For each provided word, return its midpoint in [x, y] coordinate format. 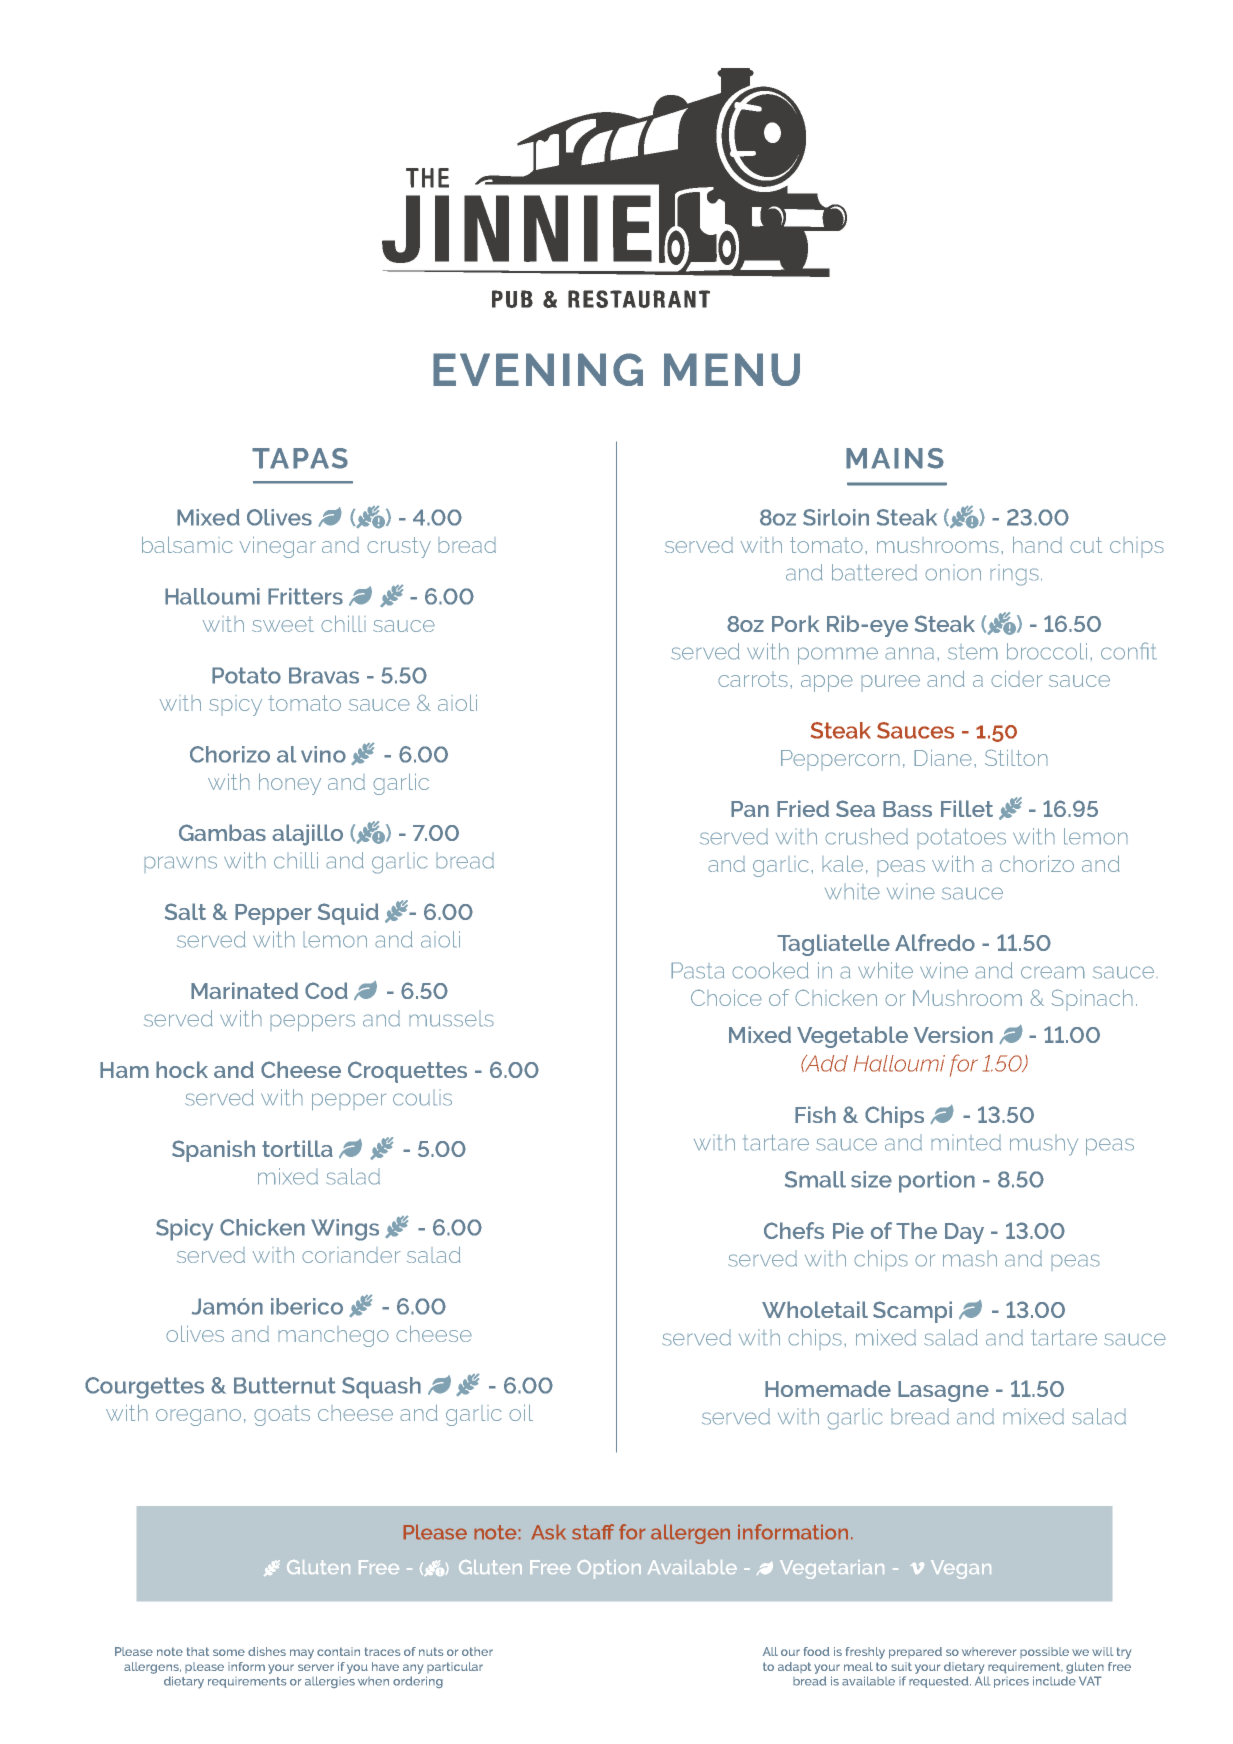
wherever [989, 1651]
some [229, 1652]
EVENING [538, 369]
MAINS [895, 458]
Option [609, 1569]
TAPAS [300, 458]
